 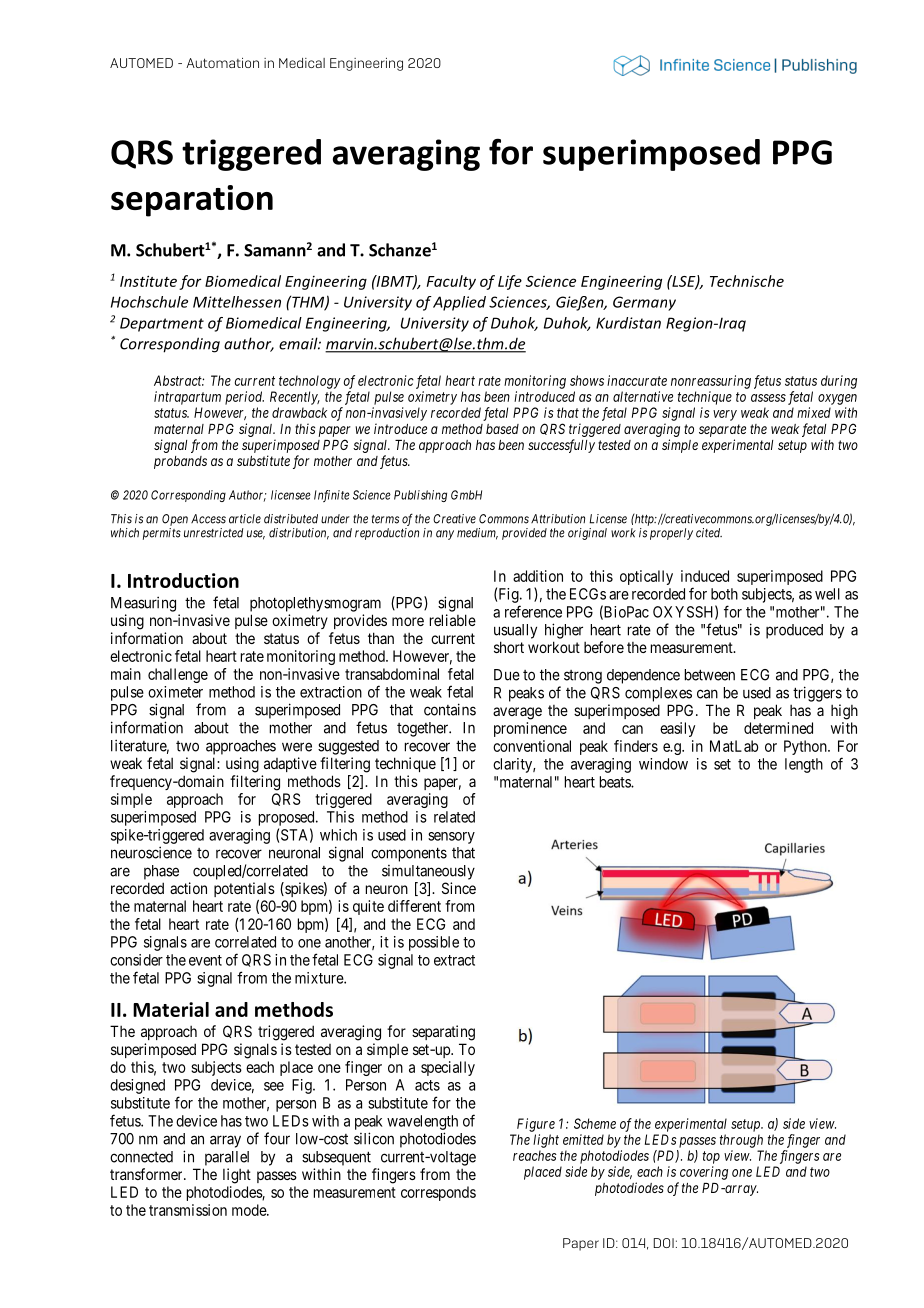 I want to click on challenge, so click(x=178, y=675).
